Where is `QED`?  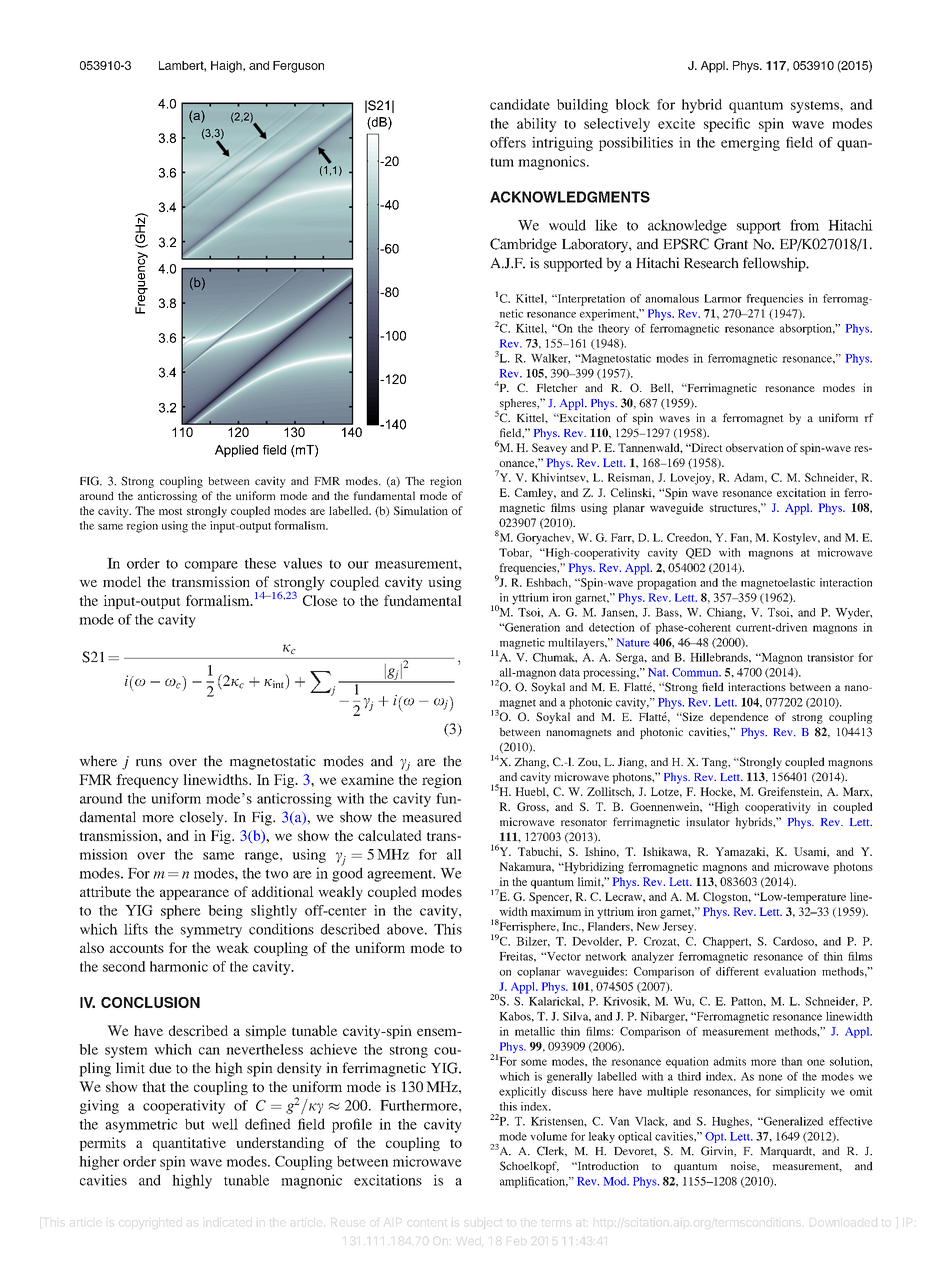 QED is located at coordinates (698, 553).
